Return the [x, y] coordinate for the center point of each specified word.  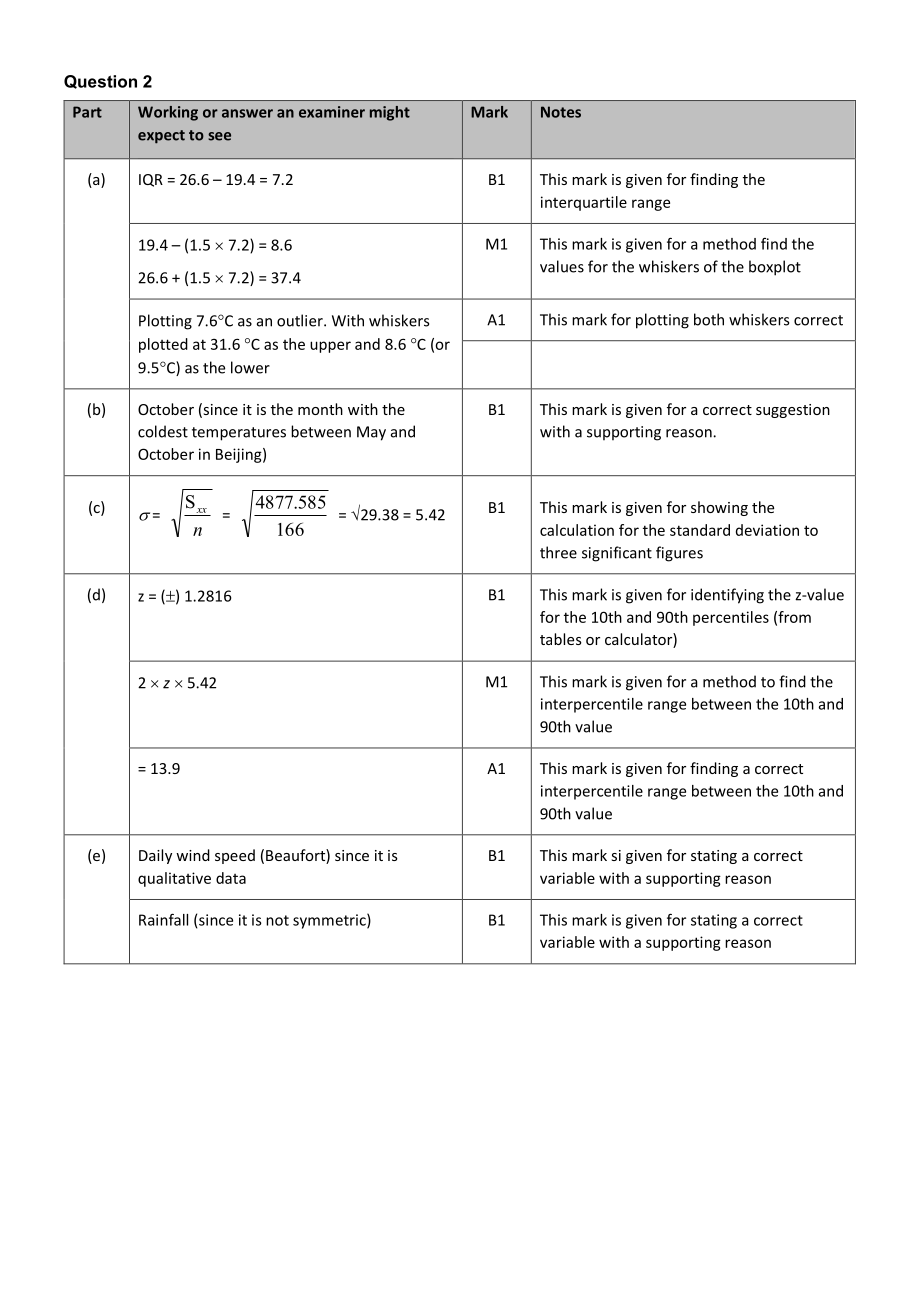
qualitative [174, 879]
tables [561, 639]
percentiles [731, 618]
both [709, 319]
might [390, 113]
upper [330, 347]
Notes [561, 112]
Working [168, 113]
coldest [163, 431]
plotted [163, 345]
